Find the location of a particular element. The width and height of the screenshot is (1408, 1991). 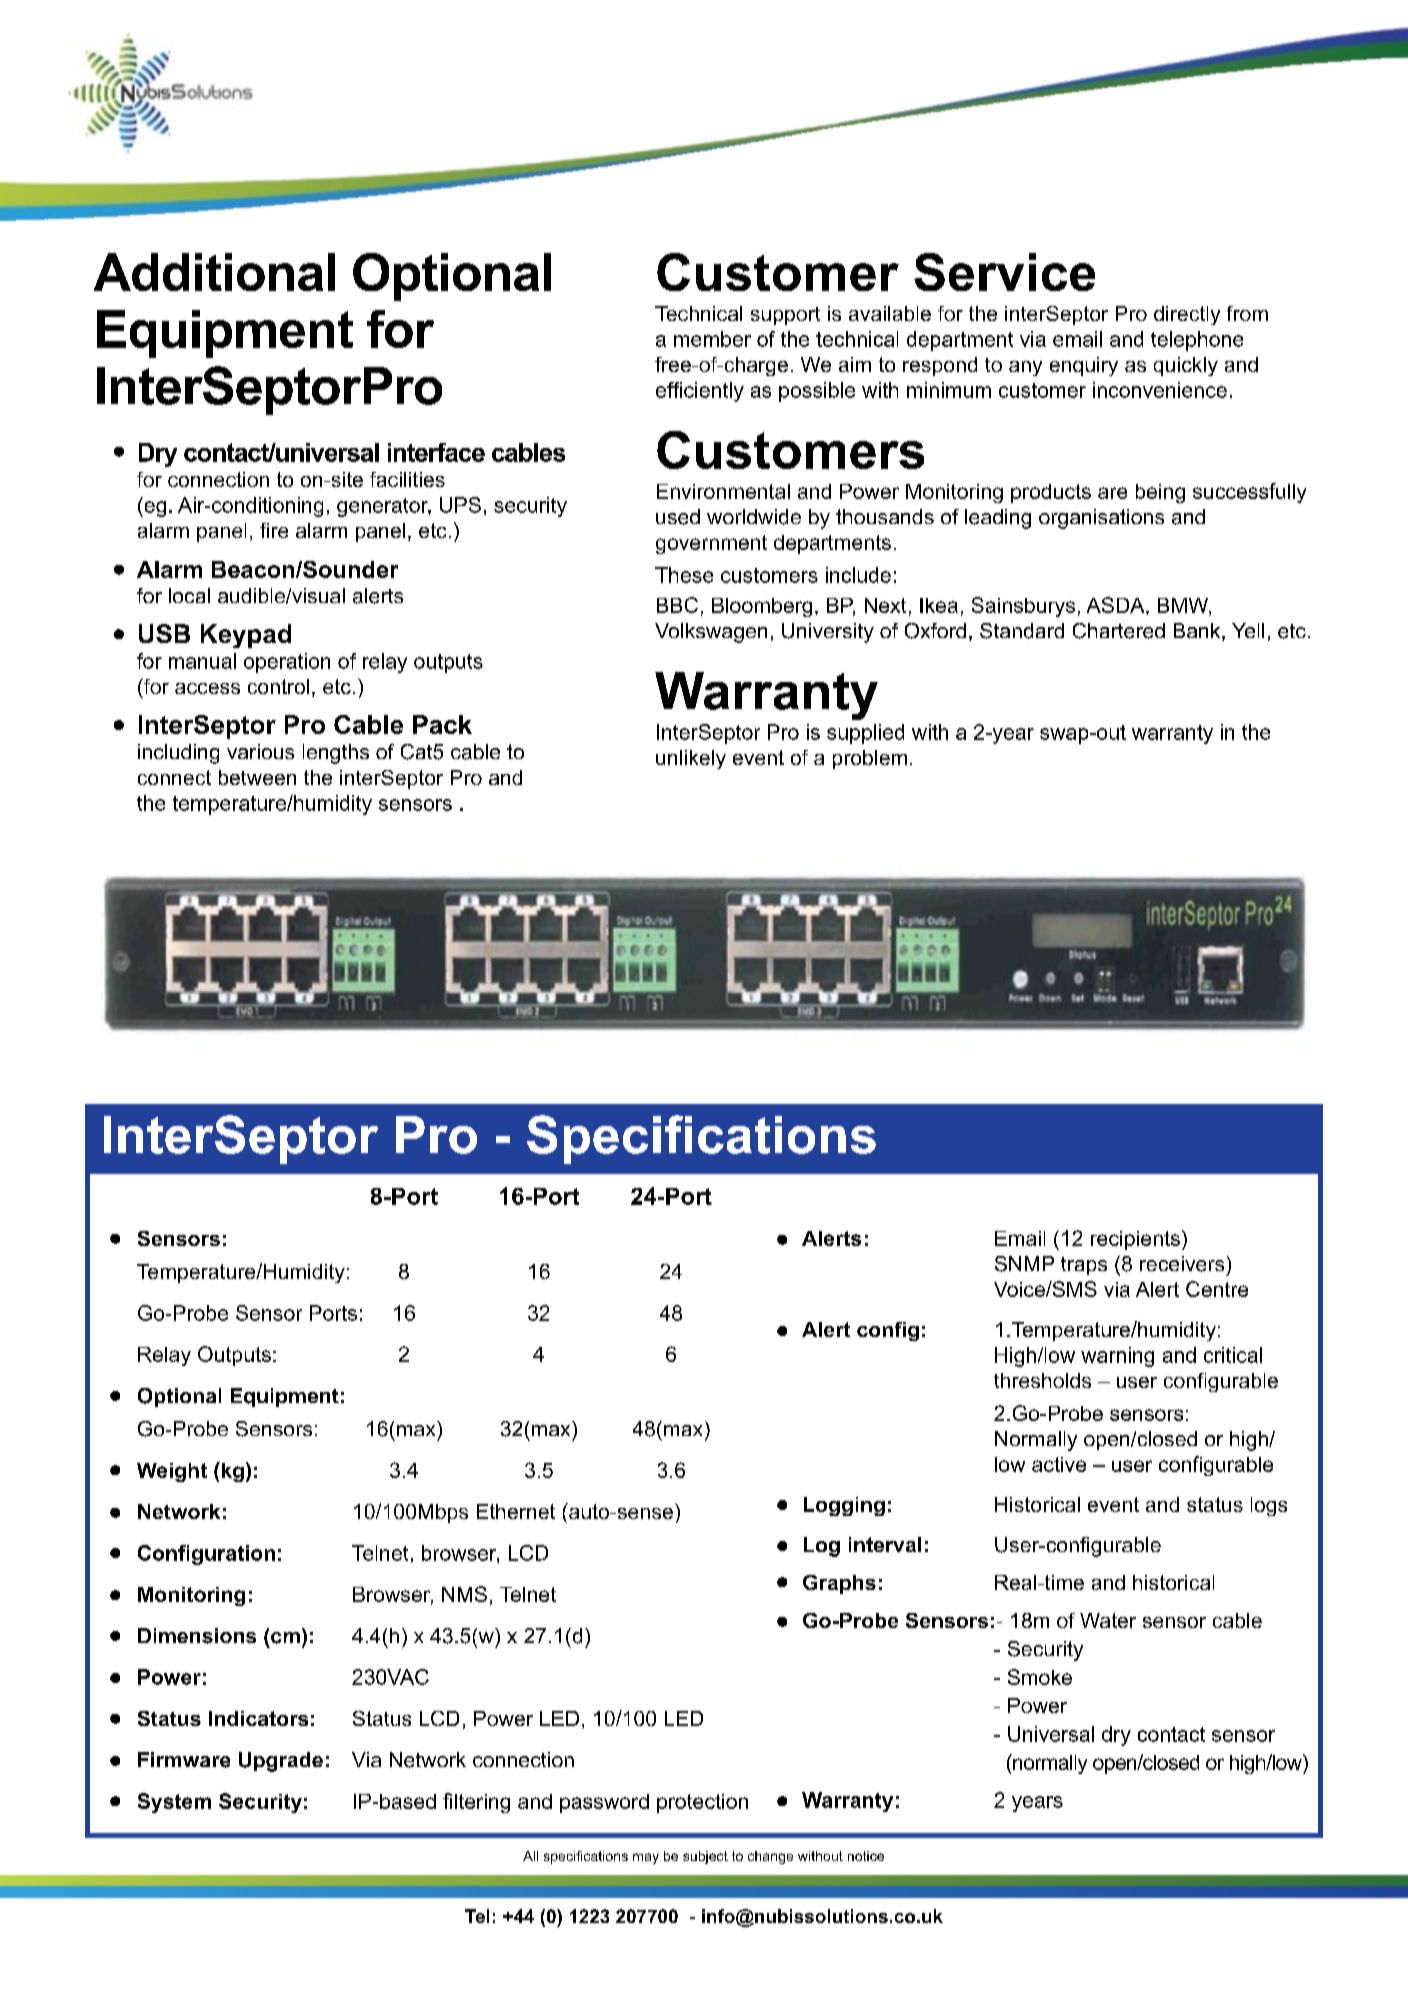

problem is located at coordinates (870, 759).
